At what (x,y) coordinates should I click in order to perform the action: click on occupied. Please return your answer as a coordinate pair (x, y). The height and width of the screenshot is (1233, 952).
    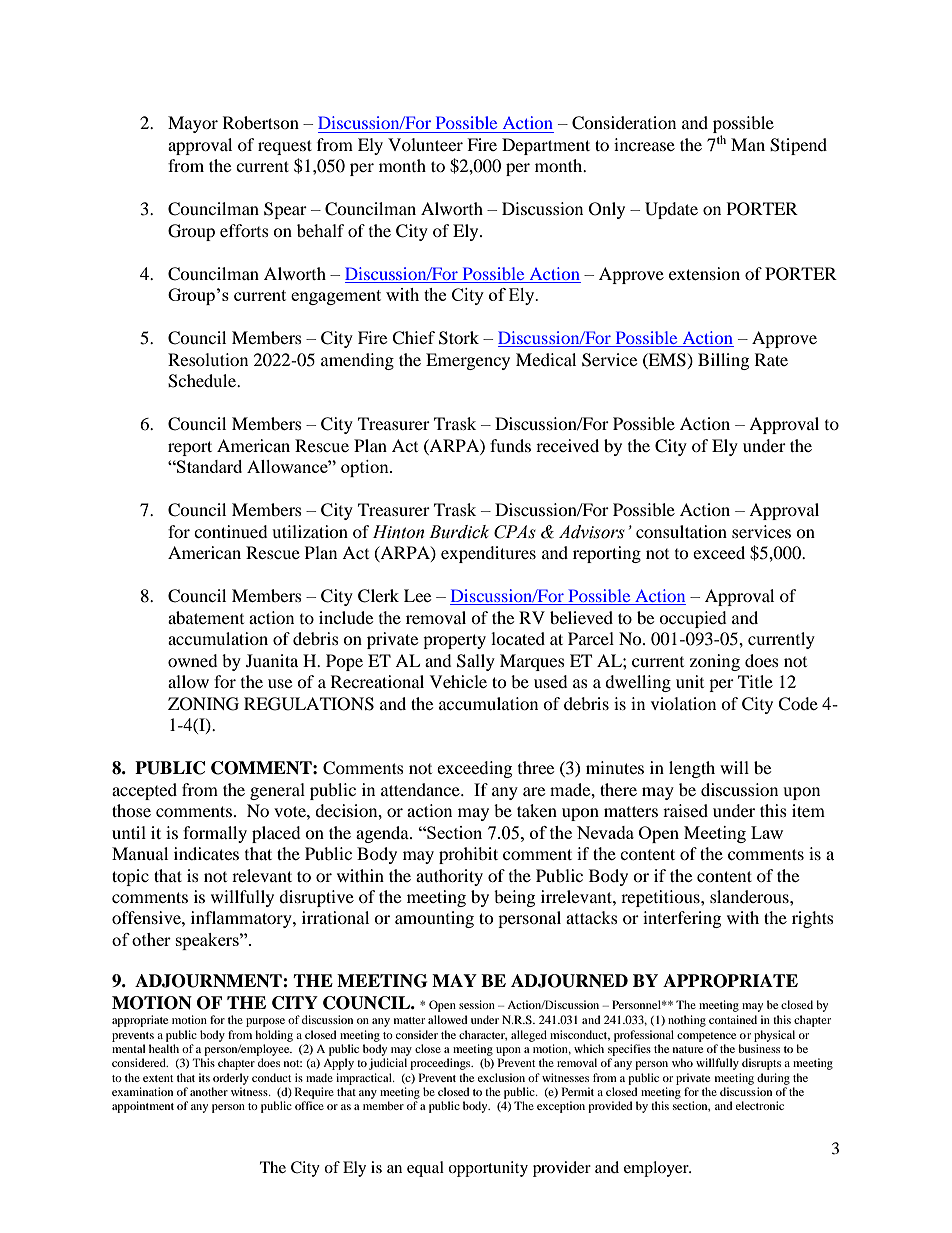
    Looking at the image, I should click on (693, 619).
